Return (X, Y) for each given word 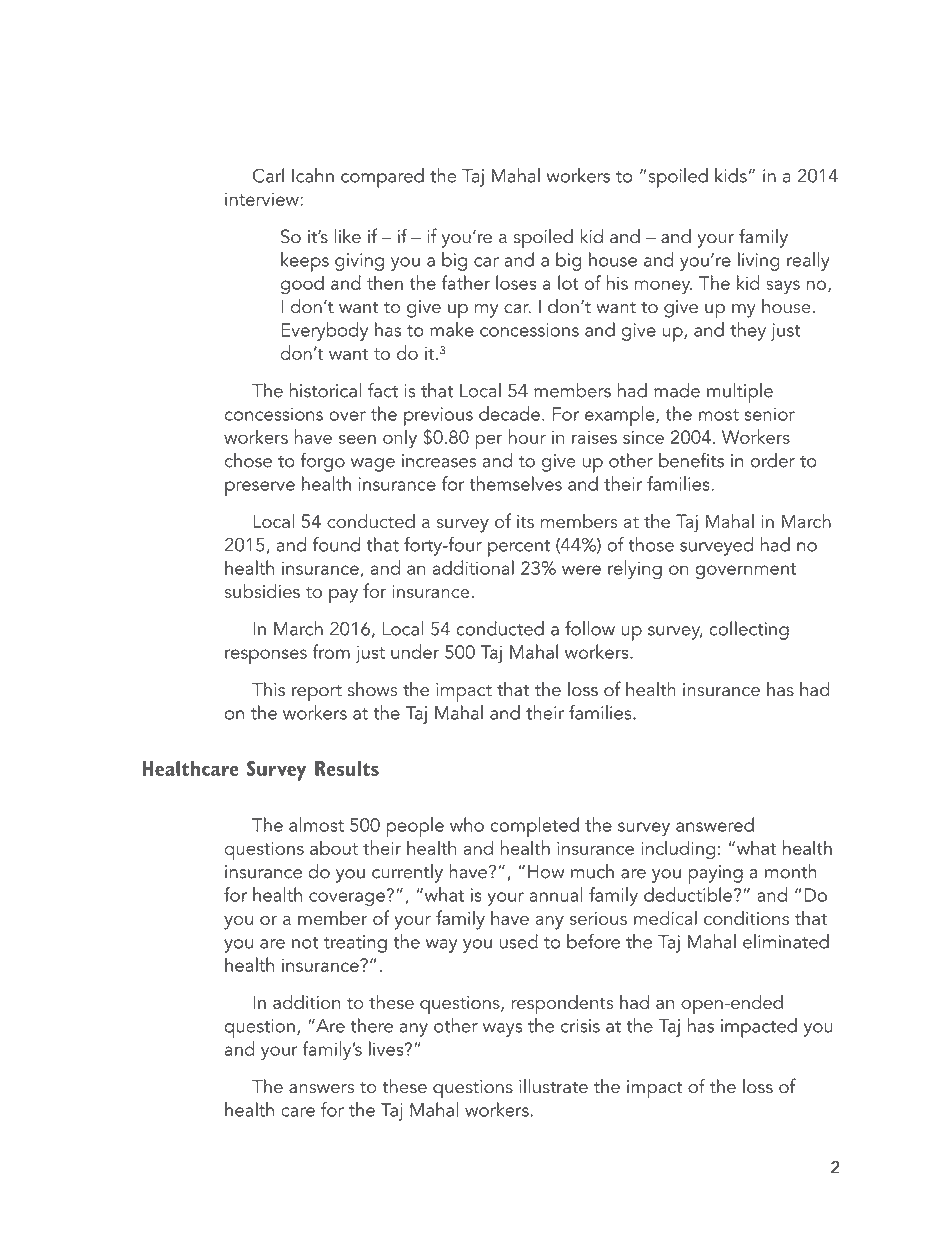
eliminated (786, 941)
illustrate (553, 1086)
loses (516, 282)
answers (321, 1089)
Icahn (313, 175)
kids (731, 175)
